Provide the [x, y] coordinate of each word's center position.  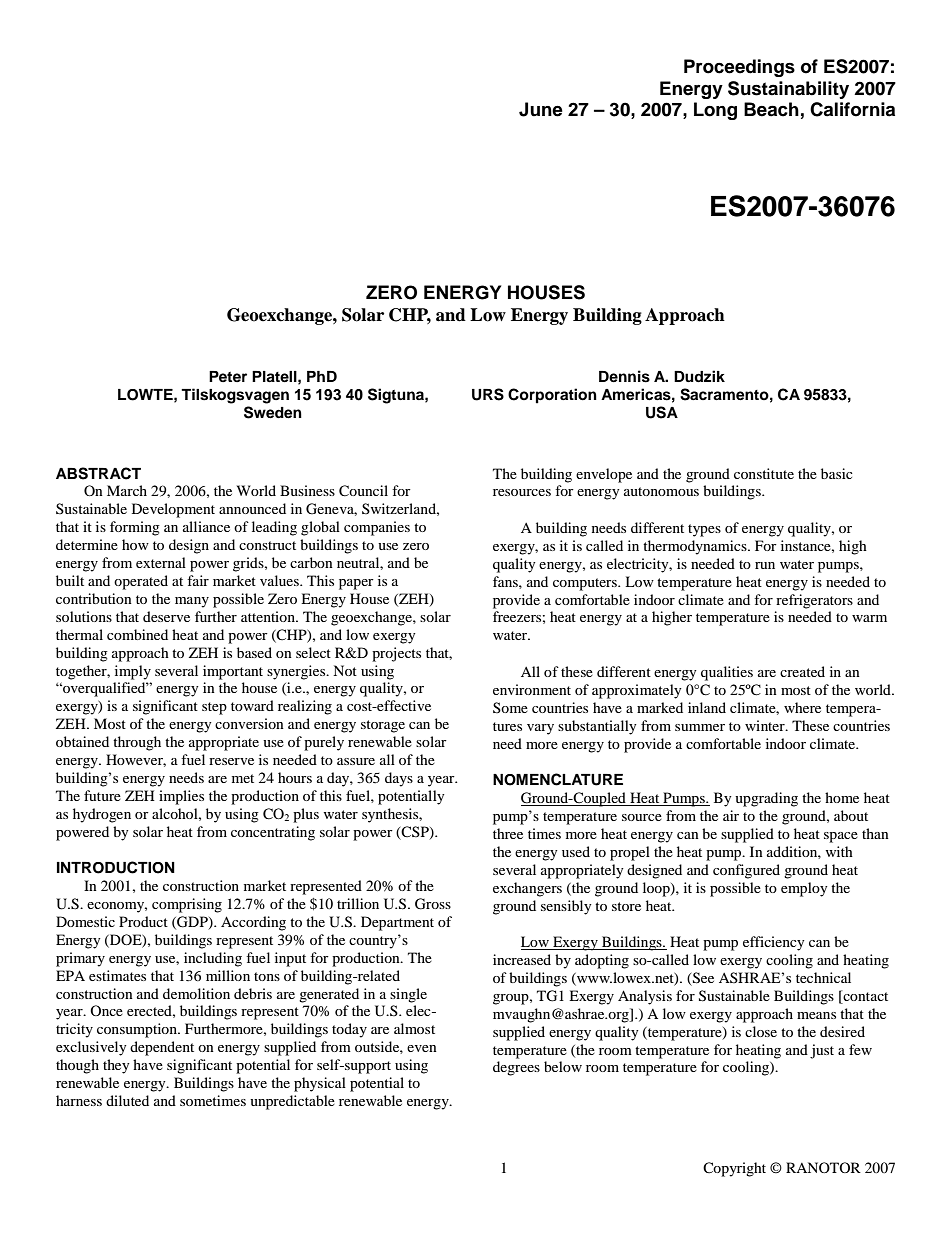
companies [377, 528]
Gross [433, 904]
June [541, 109]
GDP [192, 922]
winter [766, 725]
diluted [127, 1100]
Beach [771, 109]
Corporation [552, 396]
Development [173, 510]
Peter [228, 376]
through [137, 743]
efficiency [773, 943]
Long [715, 111]
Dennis [624, 376]
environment [532, 689]
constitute [764, 473]
